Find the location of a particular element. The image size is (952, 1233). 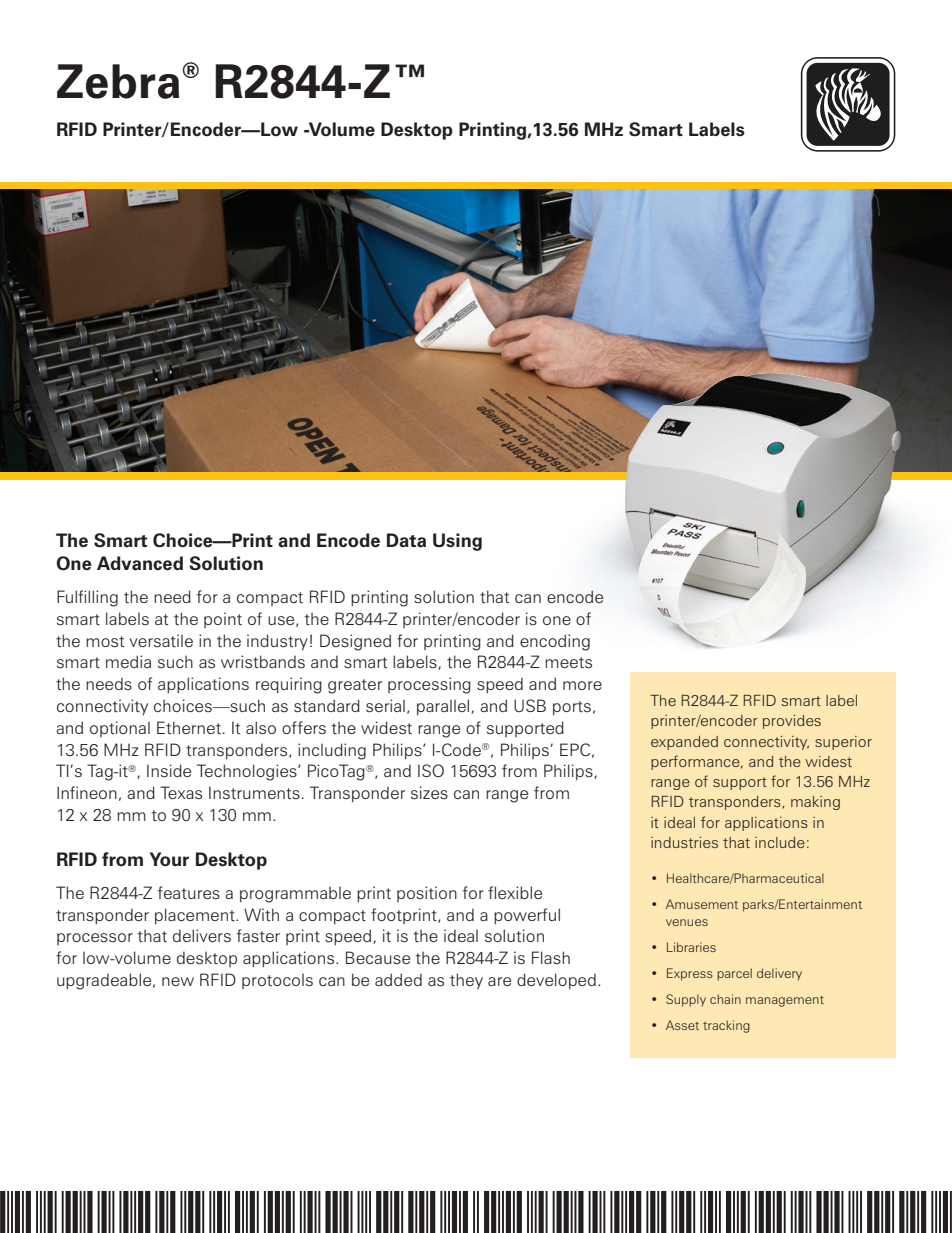

venues is located at coordinates (687, 922).
